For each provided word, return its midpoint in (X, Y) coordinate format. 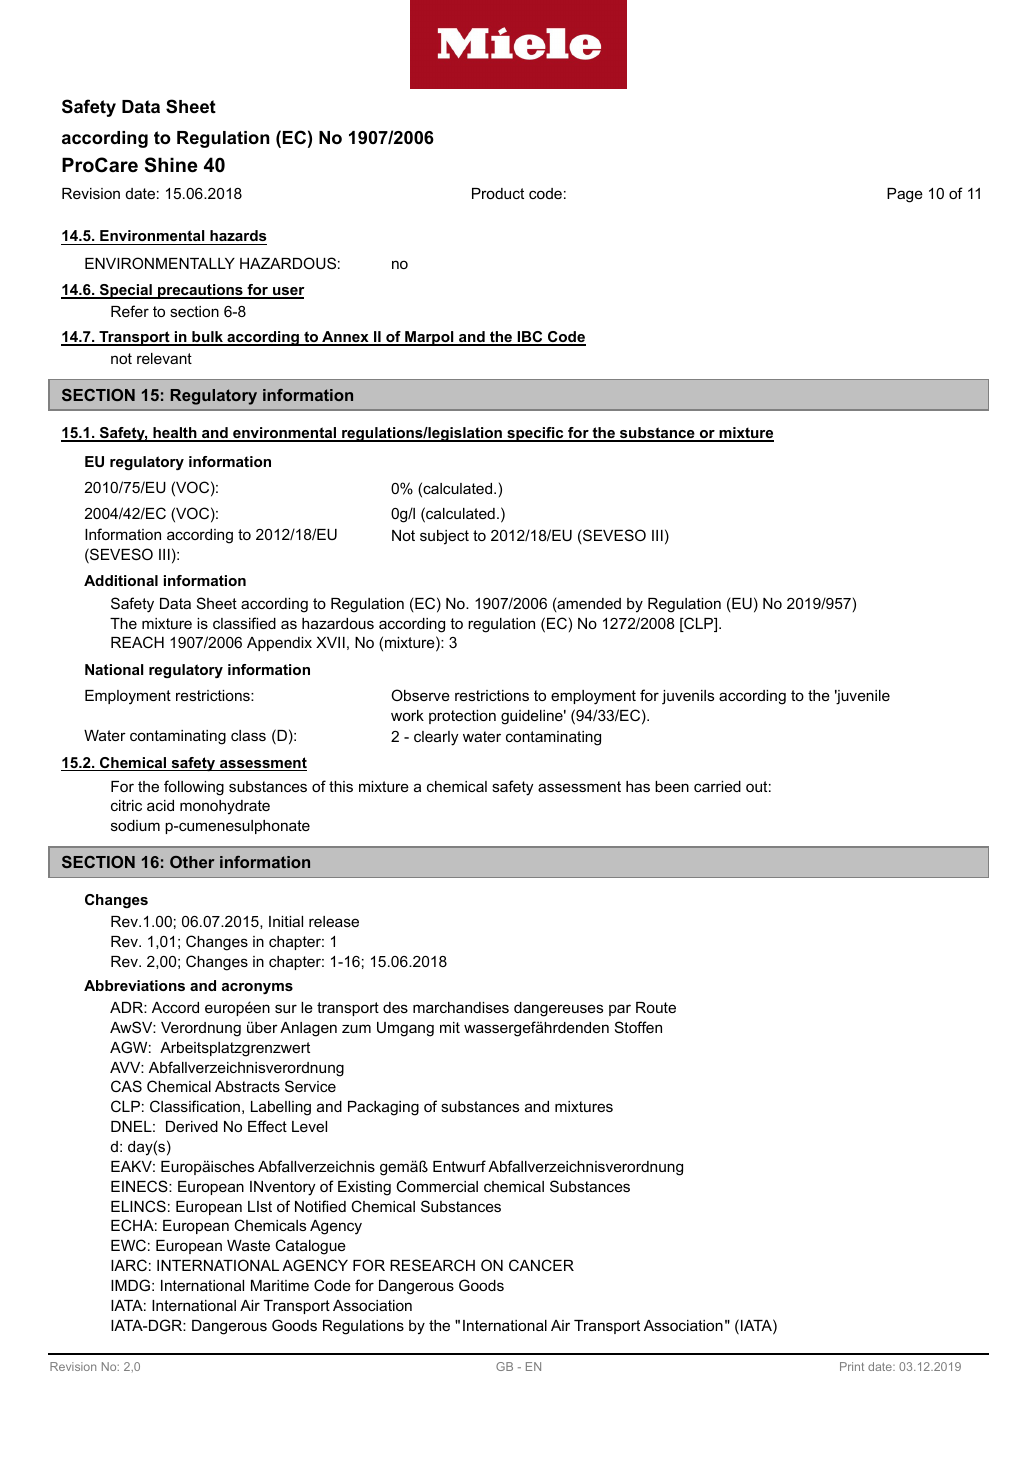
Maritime (280, 1285)
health (175, 434)
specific (535, 434)
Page (905, 195)
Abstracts (247, 1086)
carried (717, 786)
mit (450, 1027)
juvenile (862, 697)
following (194, 788)
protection (462, 717)
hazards (237, 237)
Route (656, 1007)
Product (498, 193)
